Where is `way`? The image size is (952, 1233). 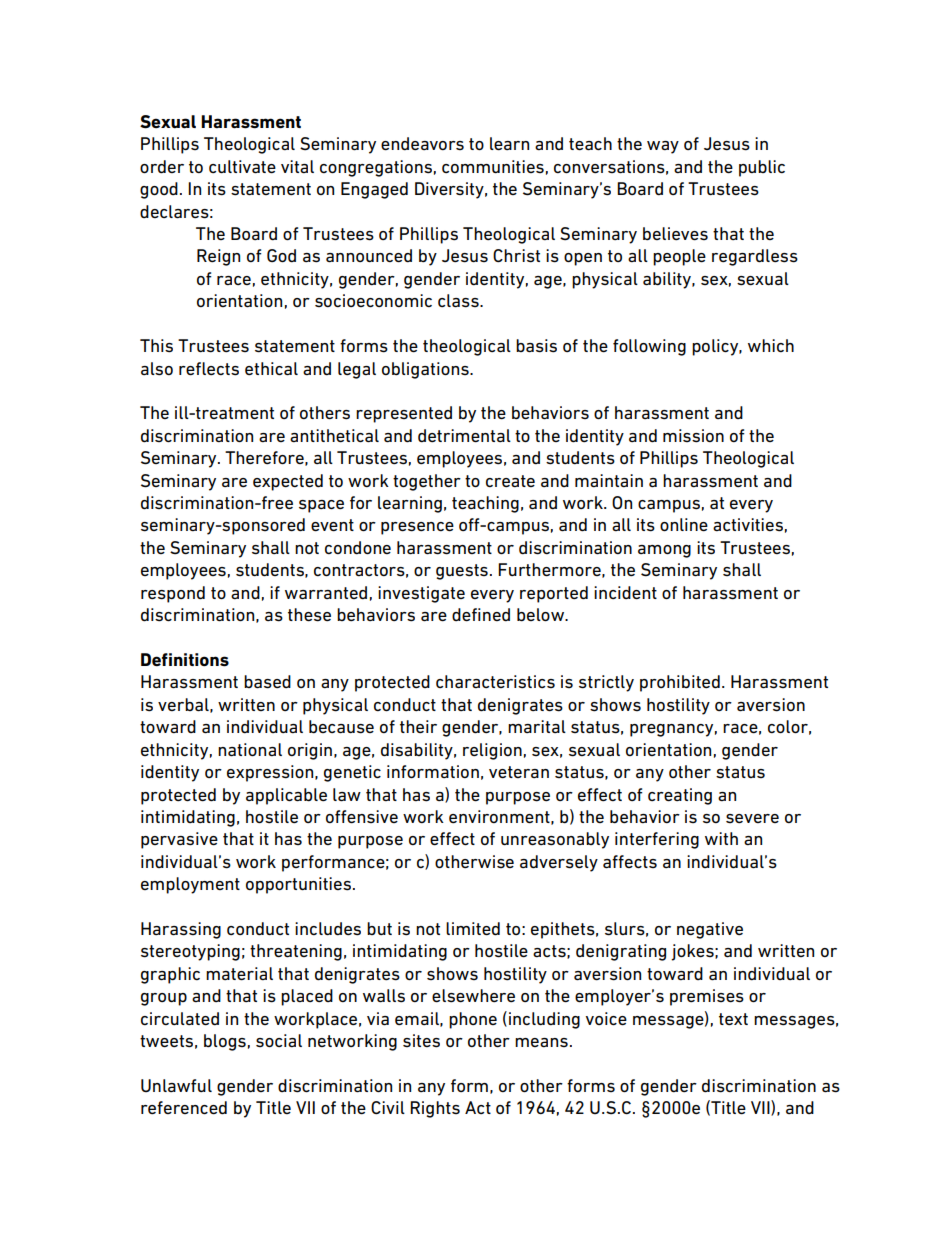
way is located at coordinates (663, 147).
